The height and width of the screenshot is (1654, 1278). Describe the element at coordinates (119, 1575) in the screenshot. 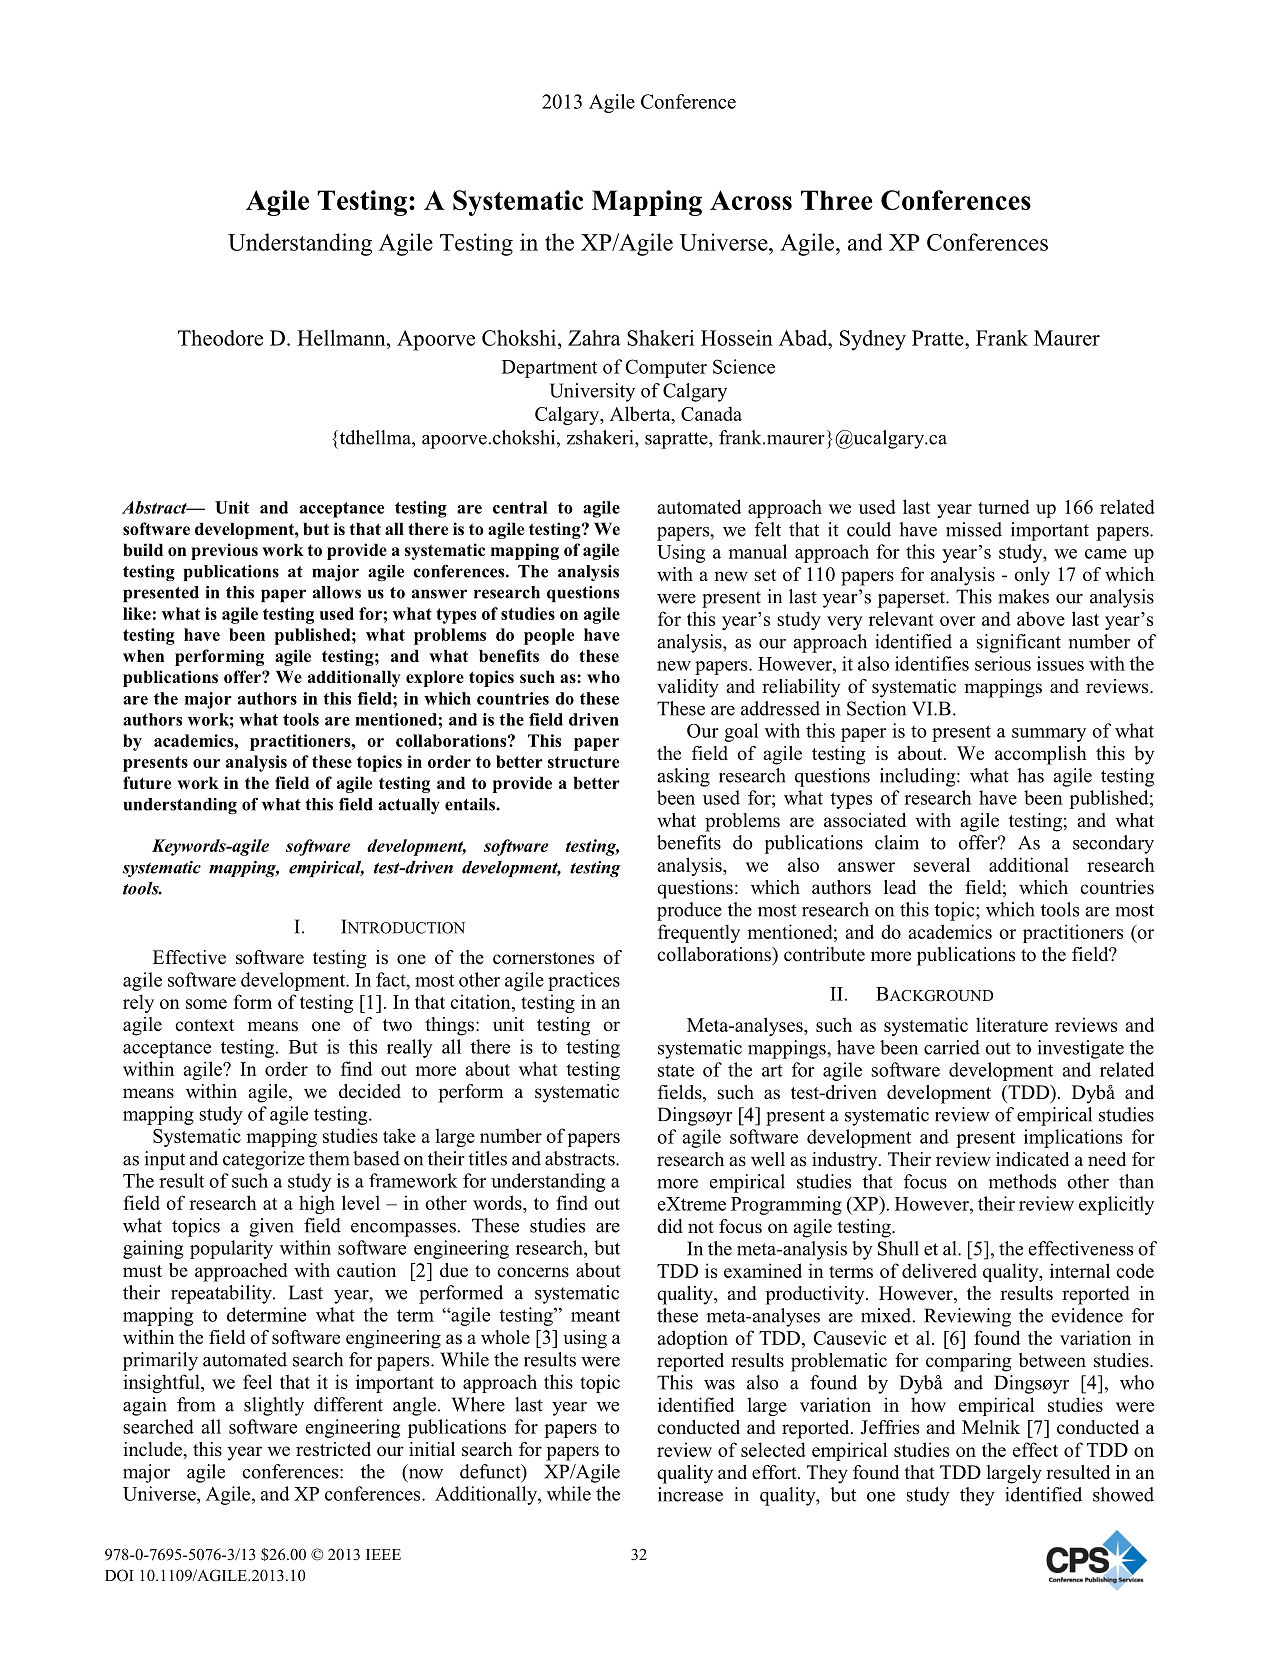

I see `DOI` at that location.
